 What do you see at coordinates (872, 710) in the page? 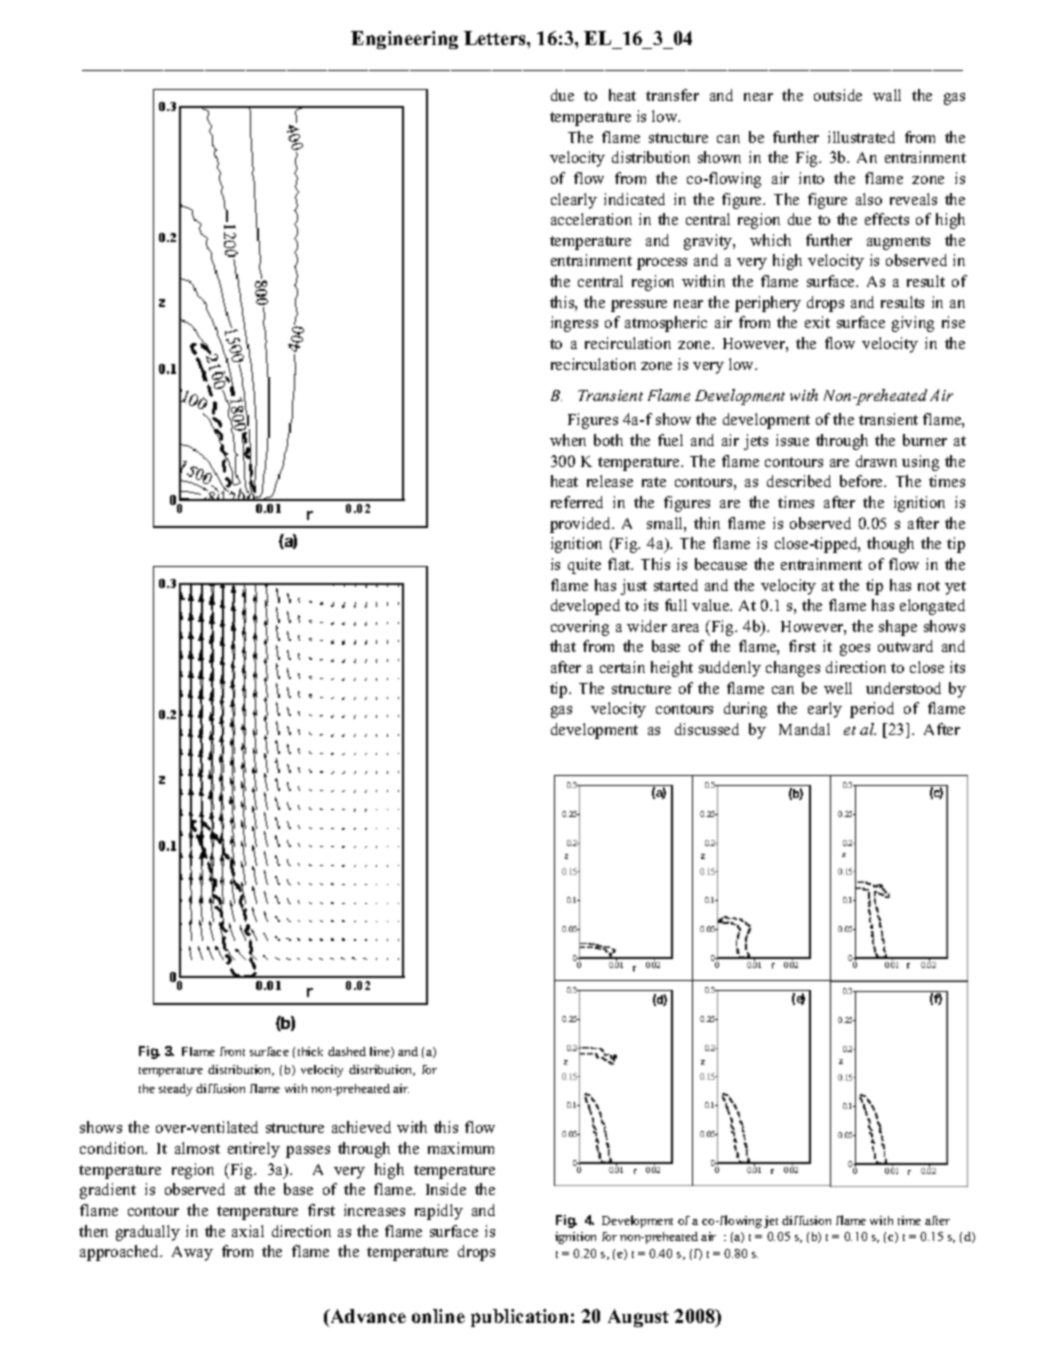
I see `period` at bounding box center [872, 710].
